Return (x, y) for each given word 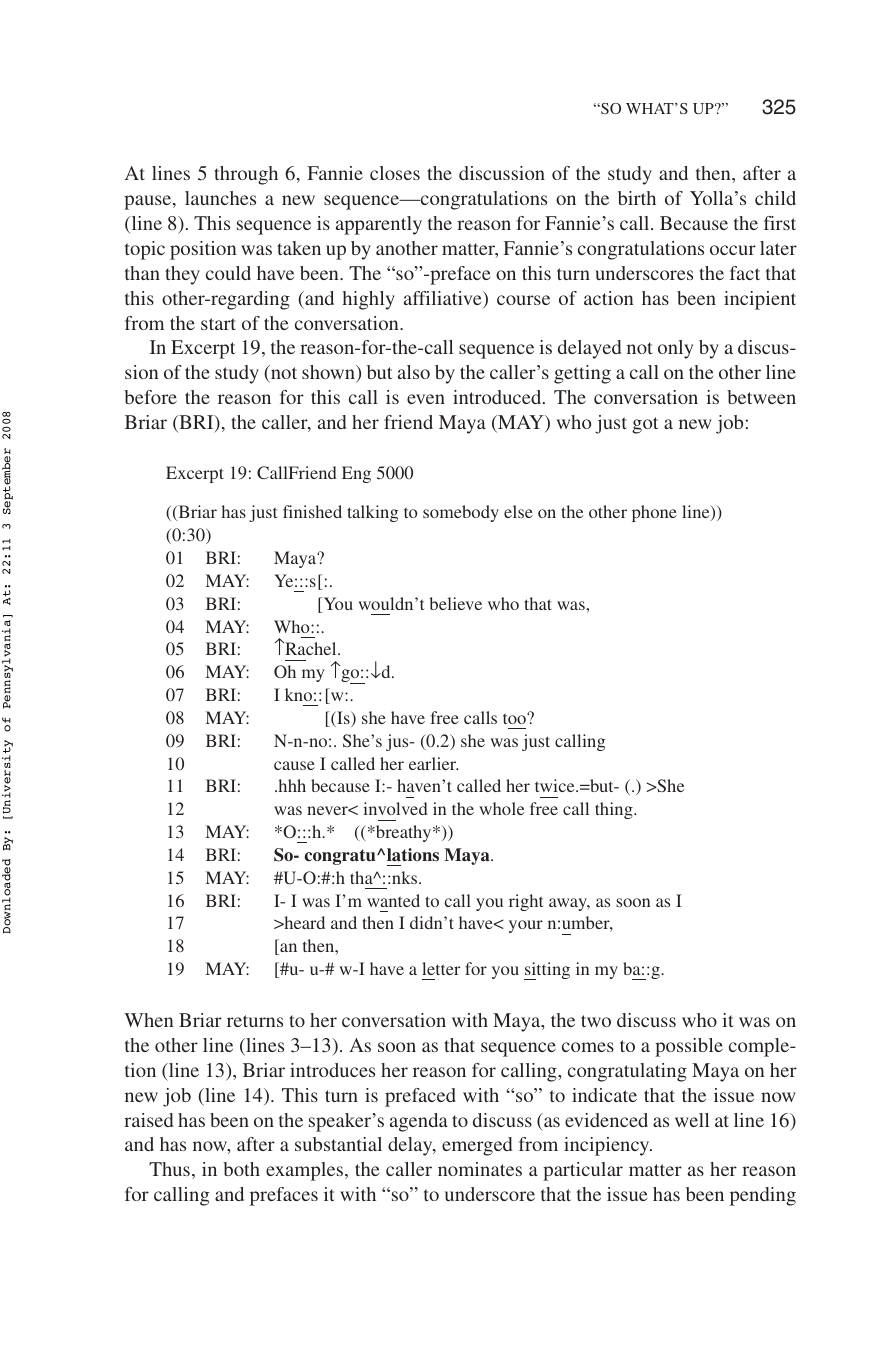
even (426, 399)
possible (689, 1047)
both (241, 1169)
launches (220, 198)
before (150, 397)
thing (615, 810)
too (515, 718)
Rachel (311, 648)
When (148, 1020)
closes (395, 173)
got (645, 425)
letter (441, 968)
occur (733, 250)
